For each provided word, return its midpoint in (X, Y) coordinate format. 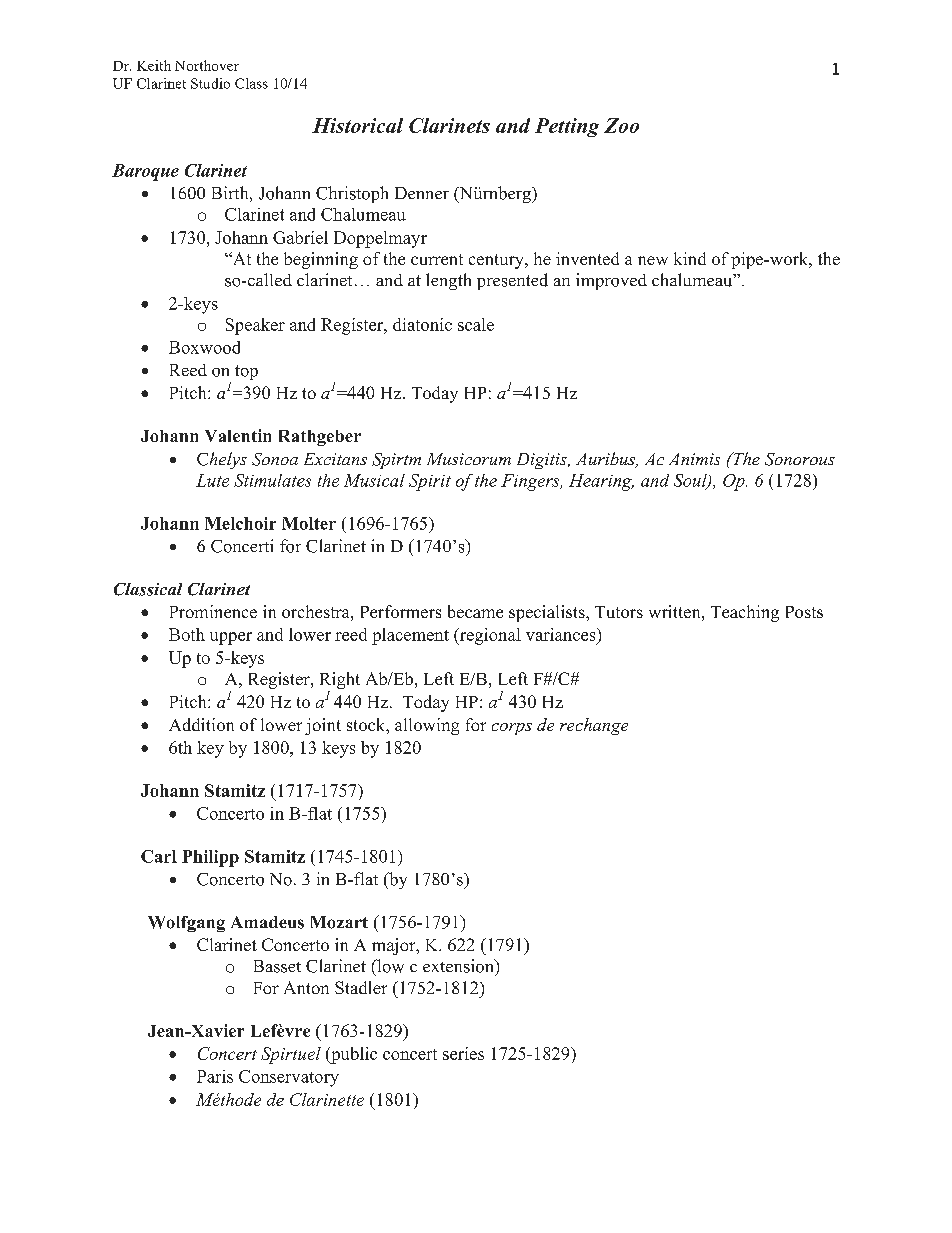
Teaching (745, 613)
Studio (210, 83)
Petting (567, 127)
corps (512, 729)
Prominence (213, 611)
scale (476, 324)
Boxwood (204, 347)
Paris (215, 1076)
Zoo (621, 125)
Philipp (210, 858)
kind (690, 258)
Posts (804, 612)
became (475, 611)
